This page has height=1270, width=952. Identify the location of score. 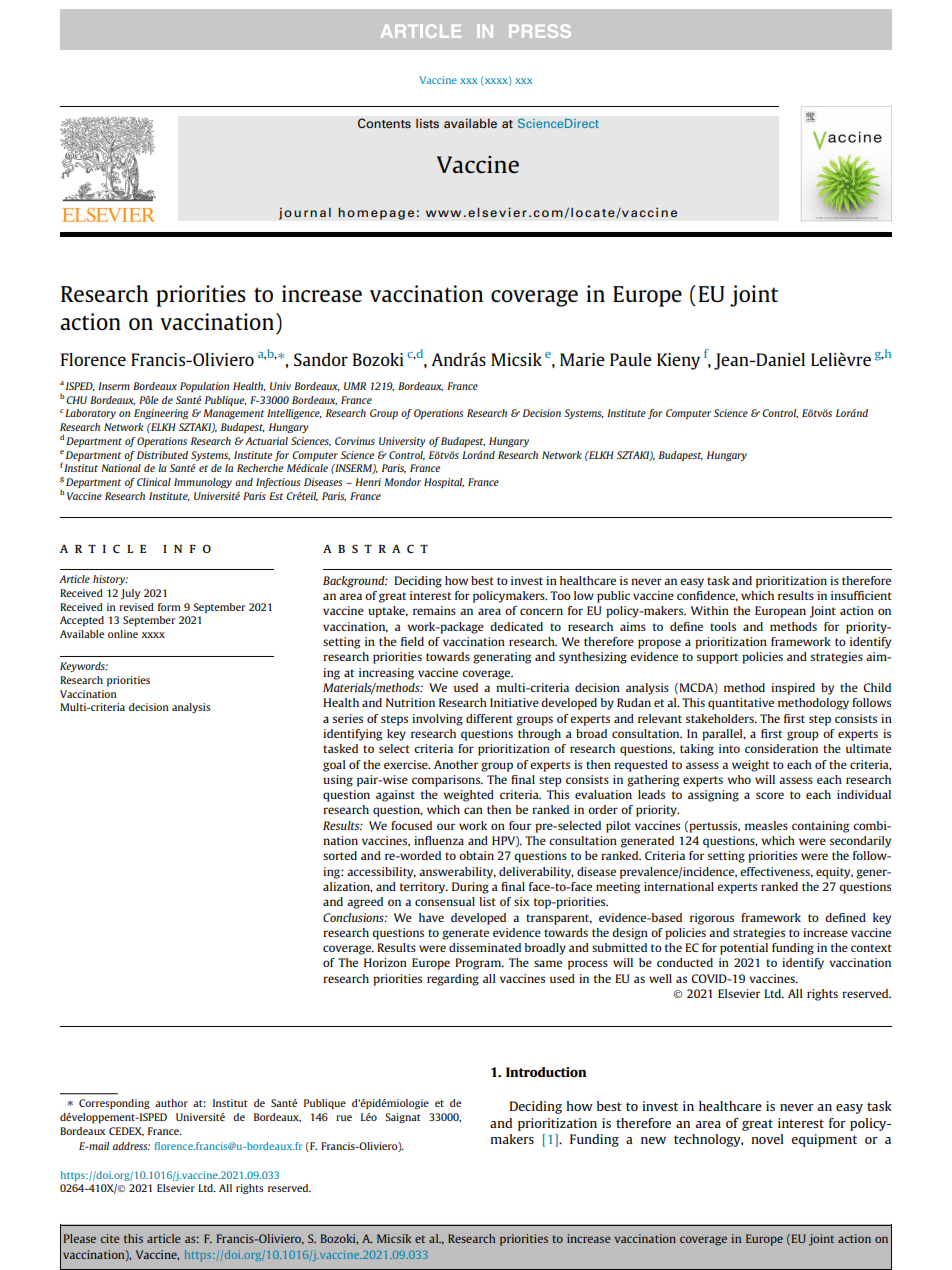
(770, 795).
